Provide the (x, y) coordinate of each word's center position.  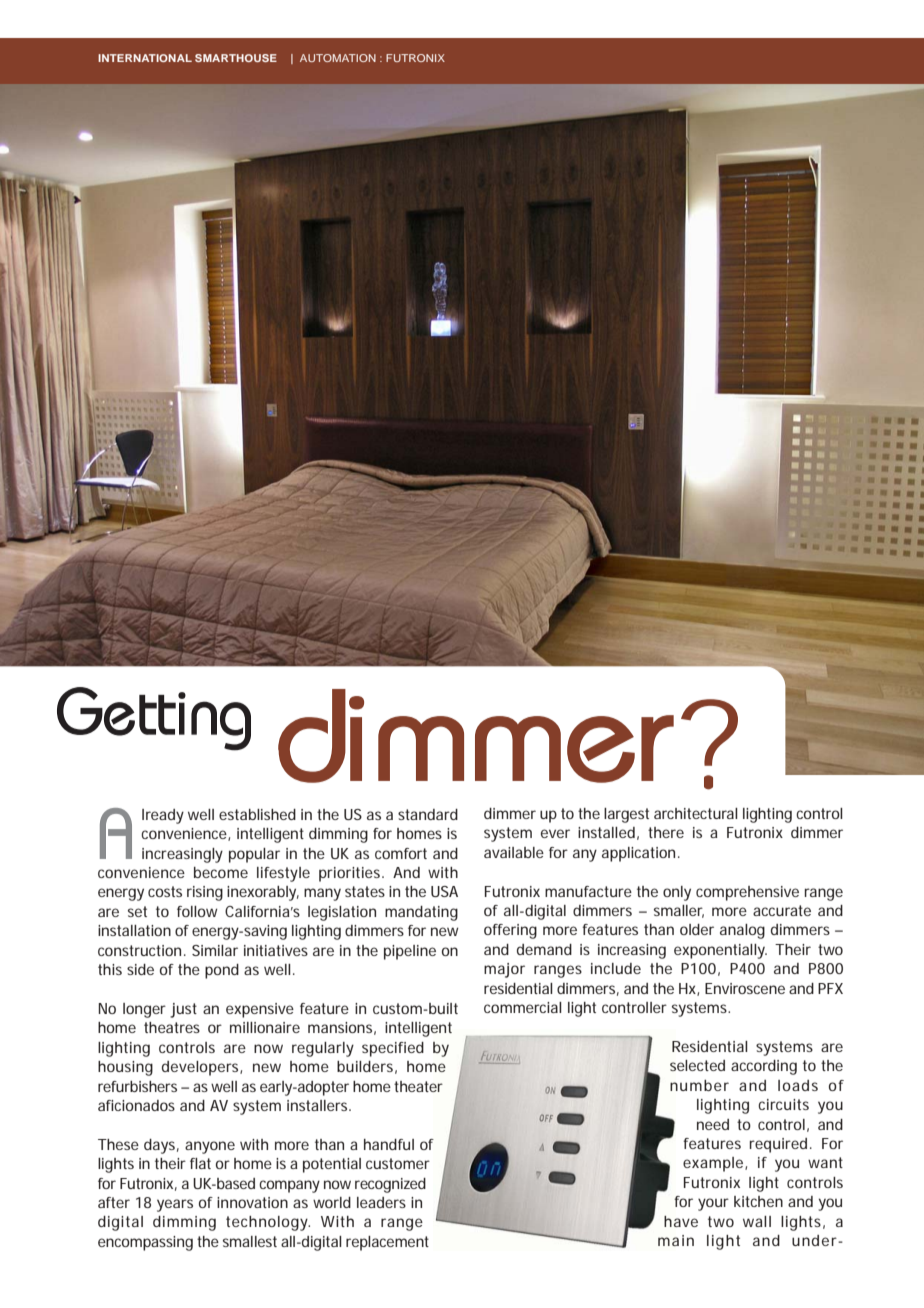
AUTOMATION (338, 58)
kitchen (758, 1201)
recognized (390, 1185)
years (175, 1205)
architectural (696, 813)
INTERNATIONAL (145, 58)
